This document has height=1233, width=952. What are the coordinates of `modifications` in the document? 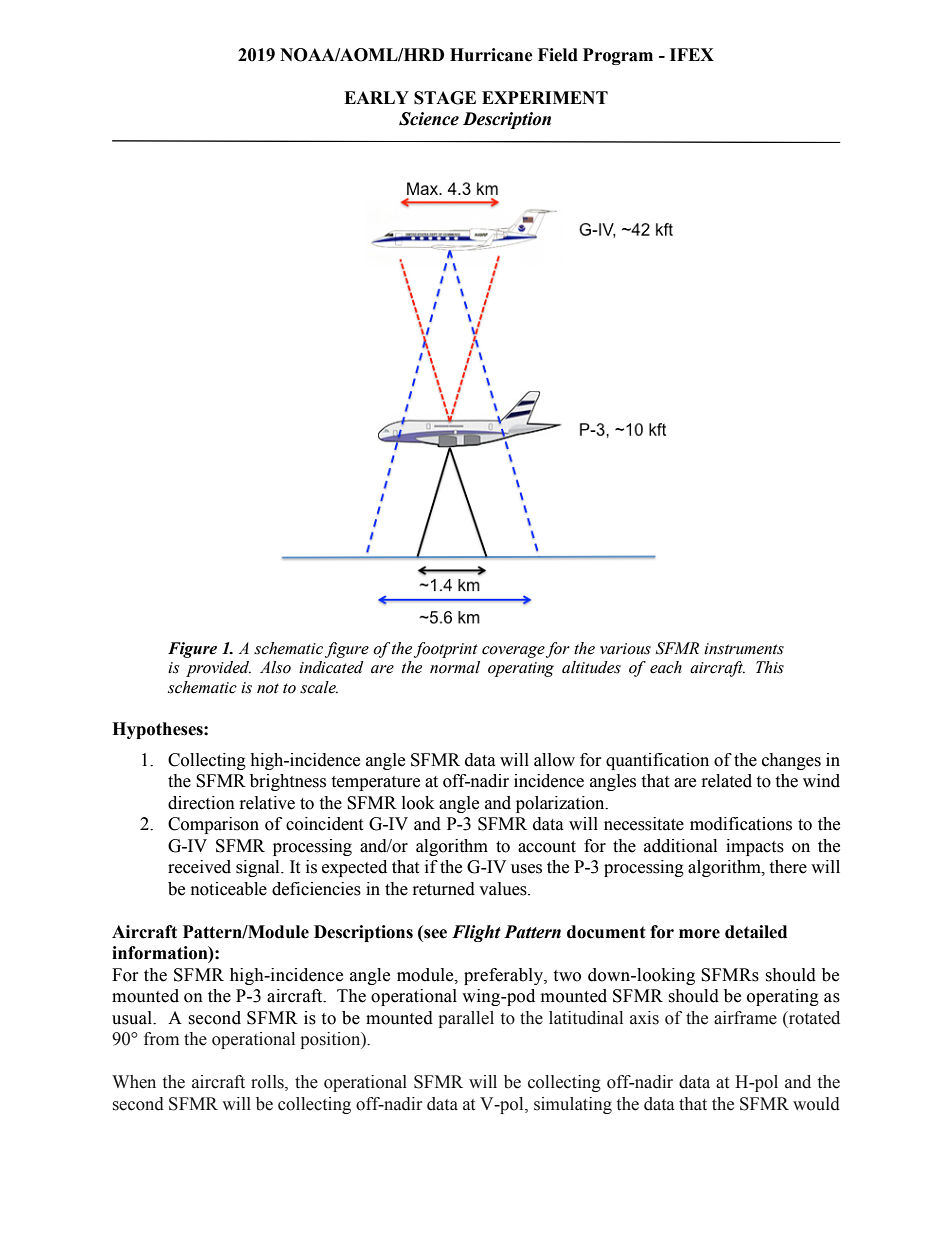 It's located at (741, 824).
